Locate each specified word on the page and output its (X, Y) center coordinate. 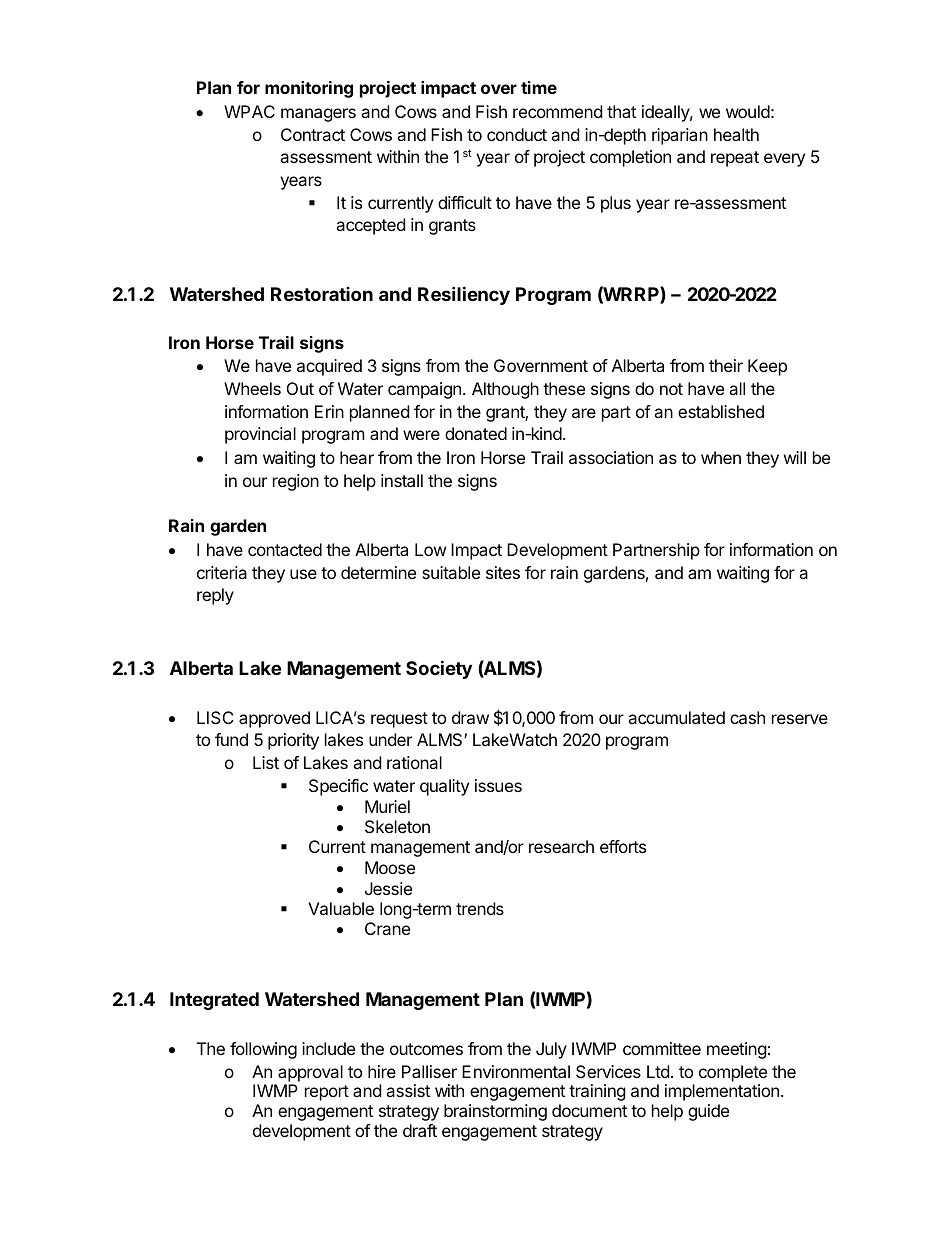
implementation (722, 1092)
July (551, 1050)
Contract (313, 134)
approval (310, 1073)
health (736, 134)
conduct (517, 134)
